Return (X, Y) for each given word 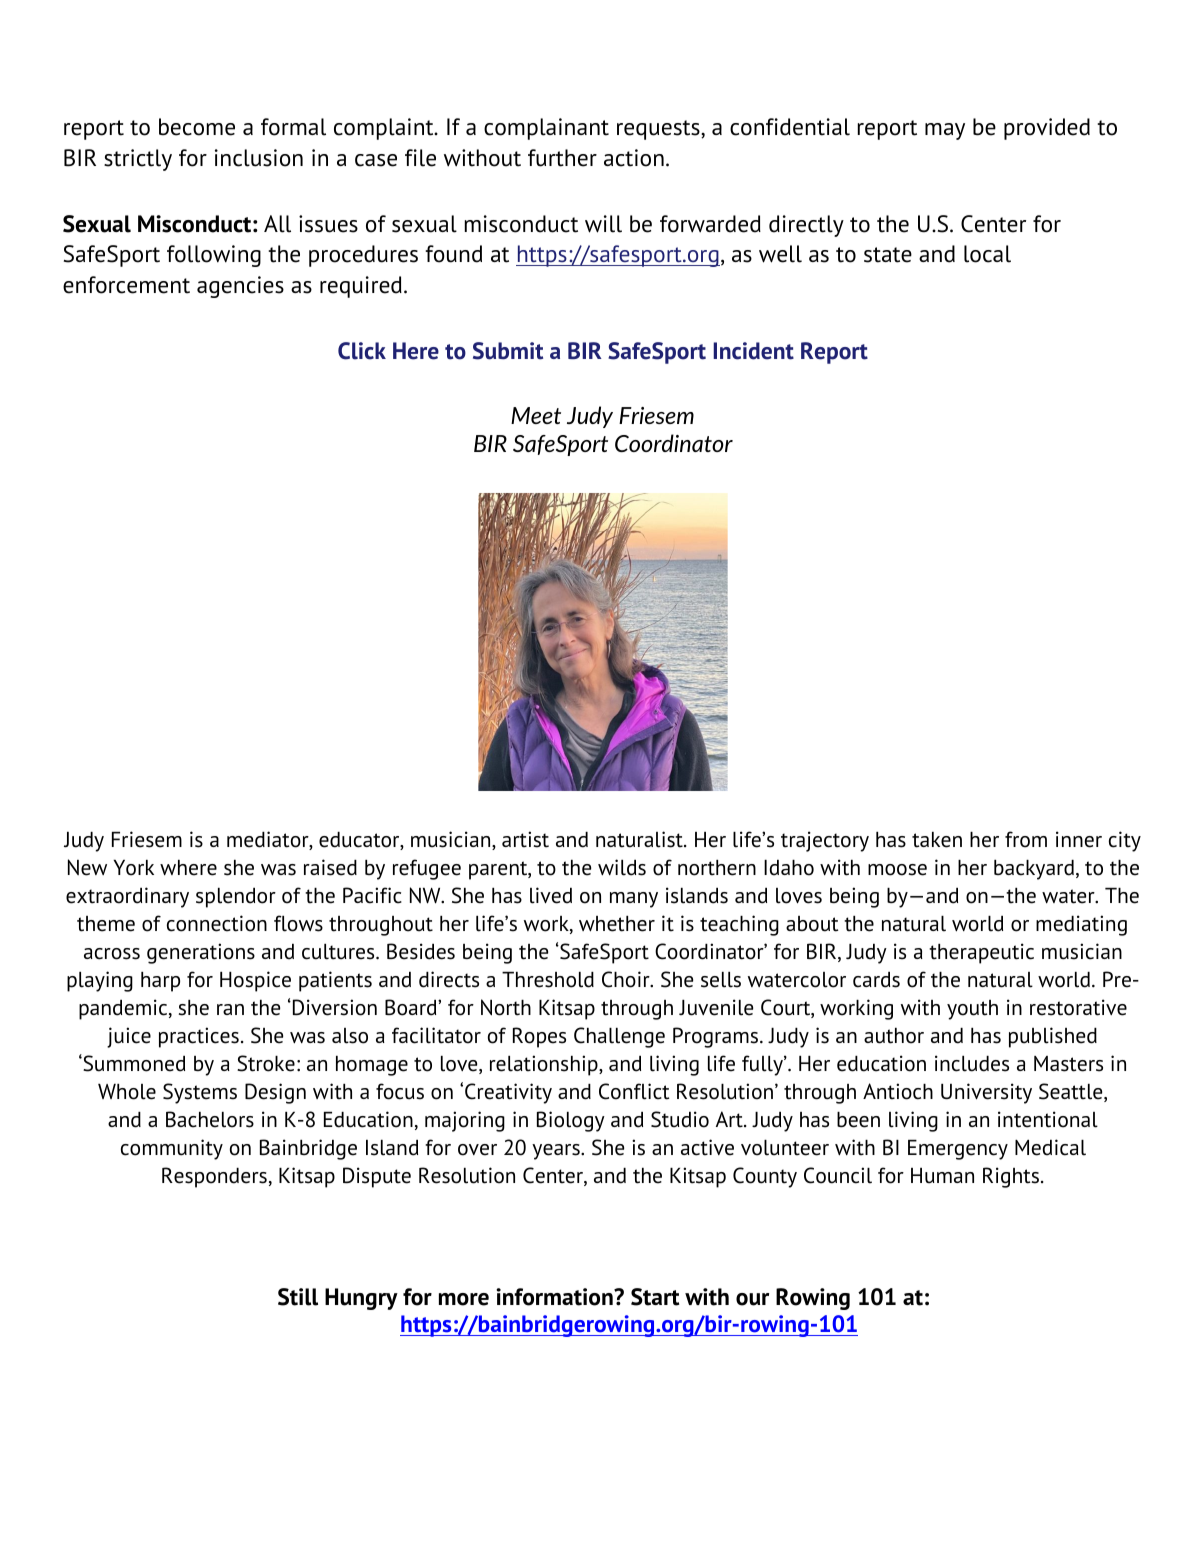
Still (298, 1297)
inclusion (259, 158)
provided (1047, 129)
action (634, 158)
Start (655, 1297)
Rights (1011, 1177)
